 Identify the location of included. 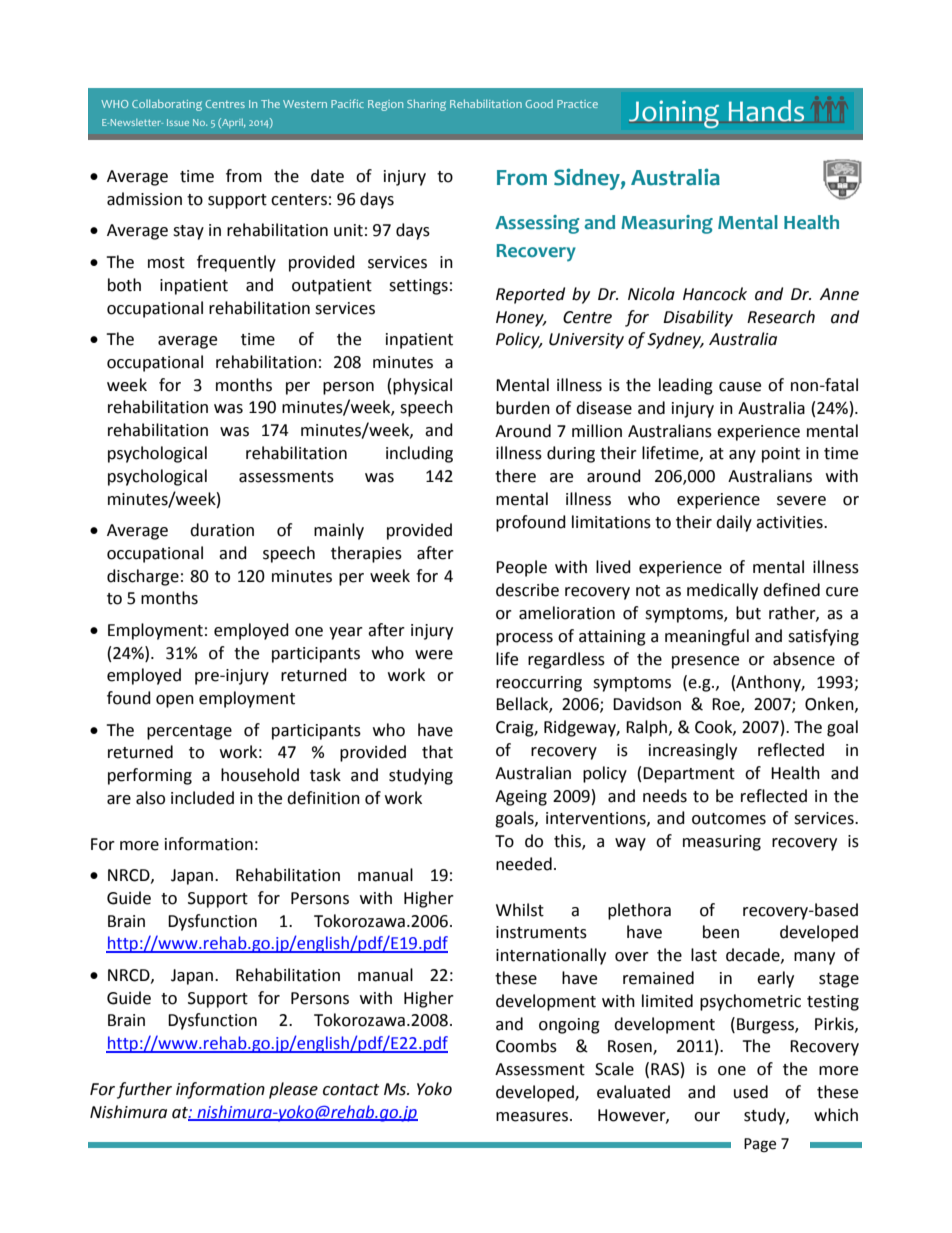
(202, 798).
